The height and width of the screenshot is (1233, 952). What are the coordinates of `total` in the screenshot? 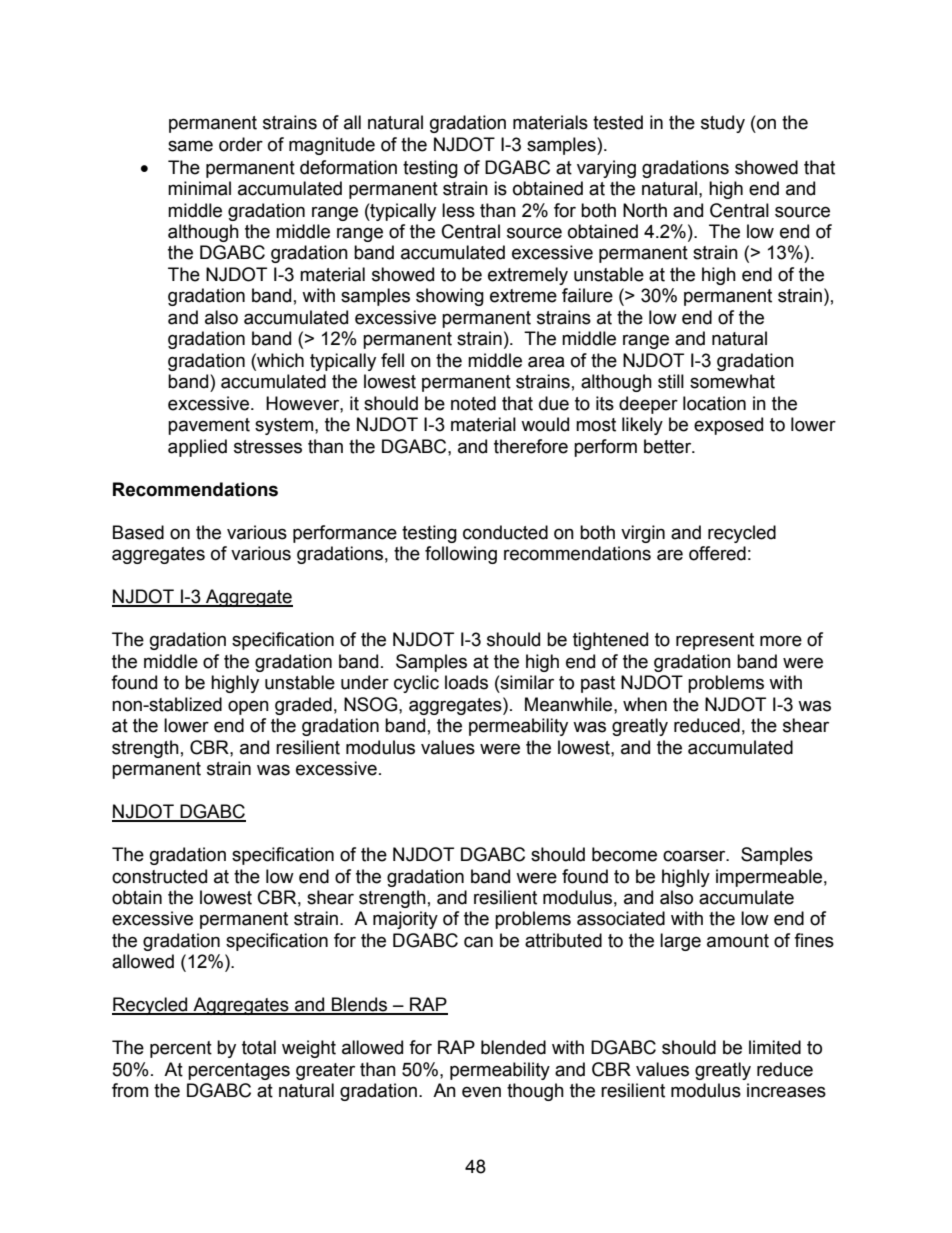 It's located at (259, 1047).
